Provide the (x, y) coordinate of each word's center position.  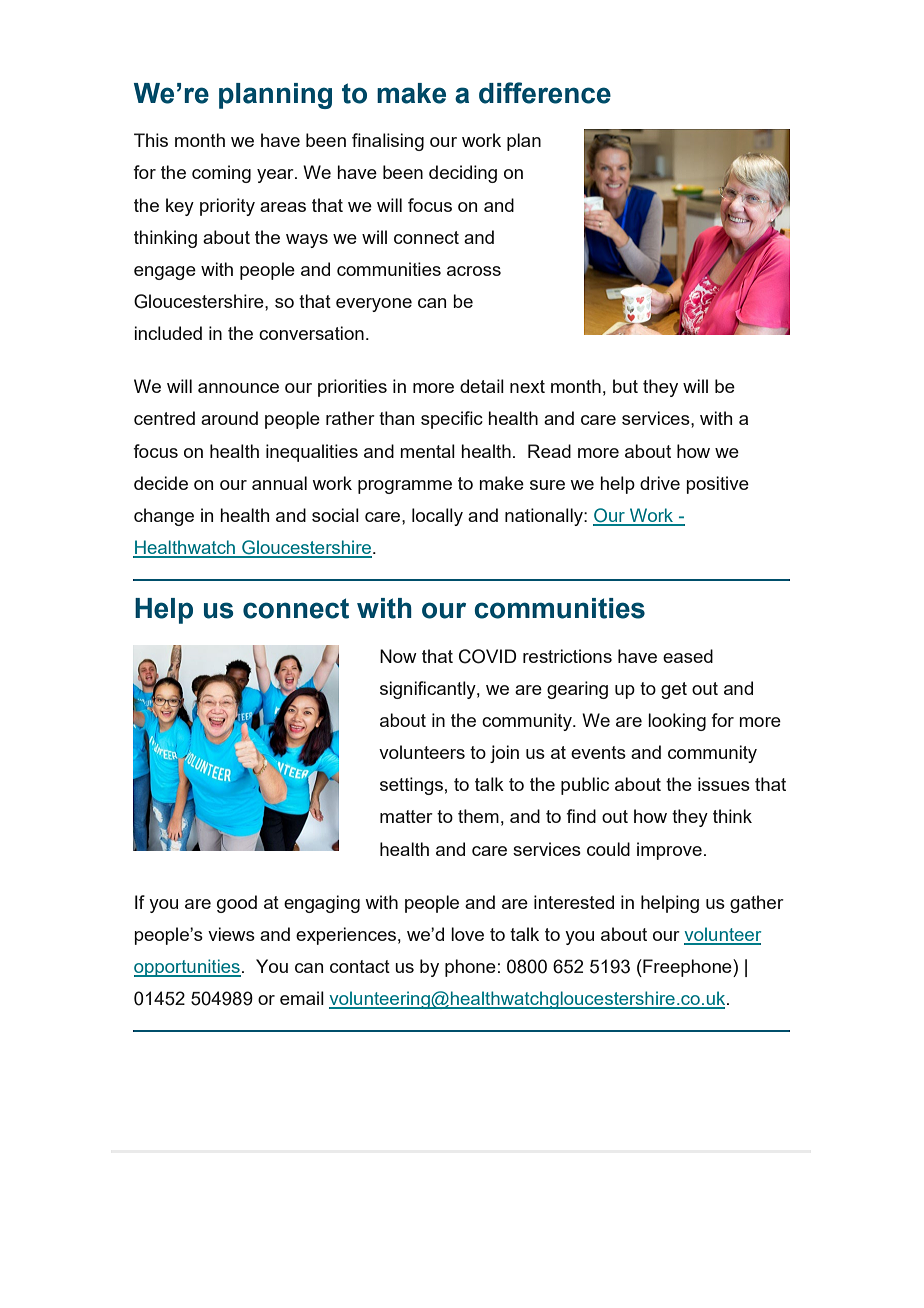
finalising (388, 142)
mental (427, 451)
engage (165, 273)
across (474, 271)
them (478, 816)
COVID (488, 656)
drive (660, 483)
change (164, 517)
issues (724, 784)
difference (545, 93)
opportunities (187, 968)
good (237, 904)
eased (688, 656)
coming (221, 174)
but (625, 386)
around (229, 418)
